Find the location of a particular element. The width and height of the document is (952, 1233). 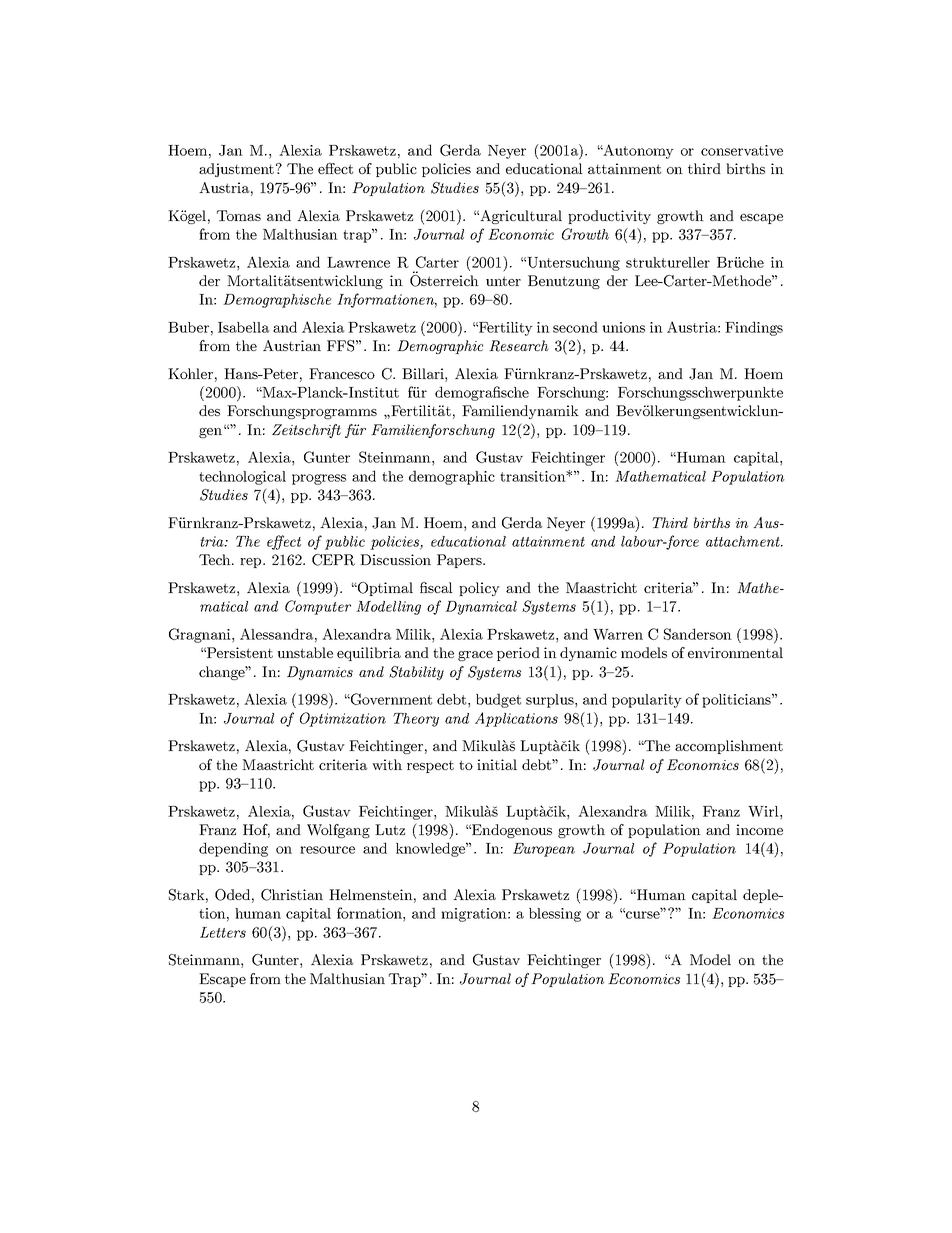

productivity is located at coordinates (609, 217).
